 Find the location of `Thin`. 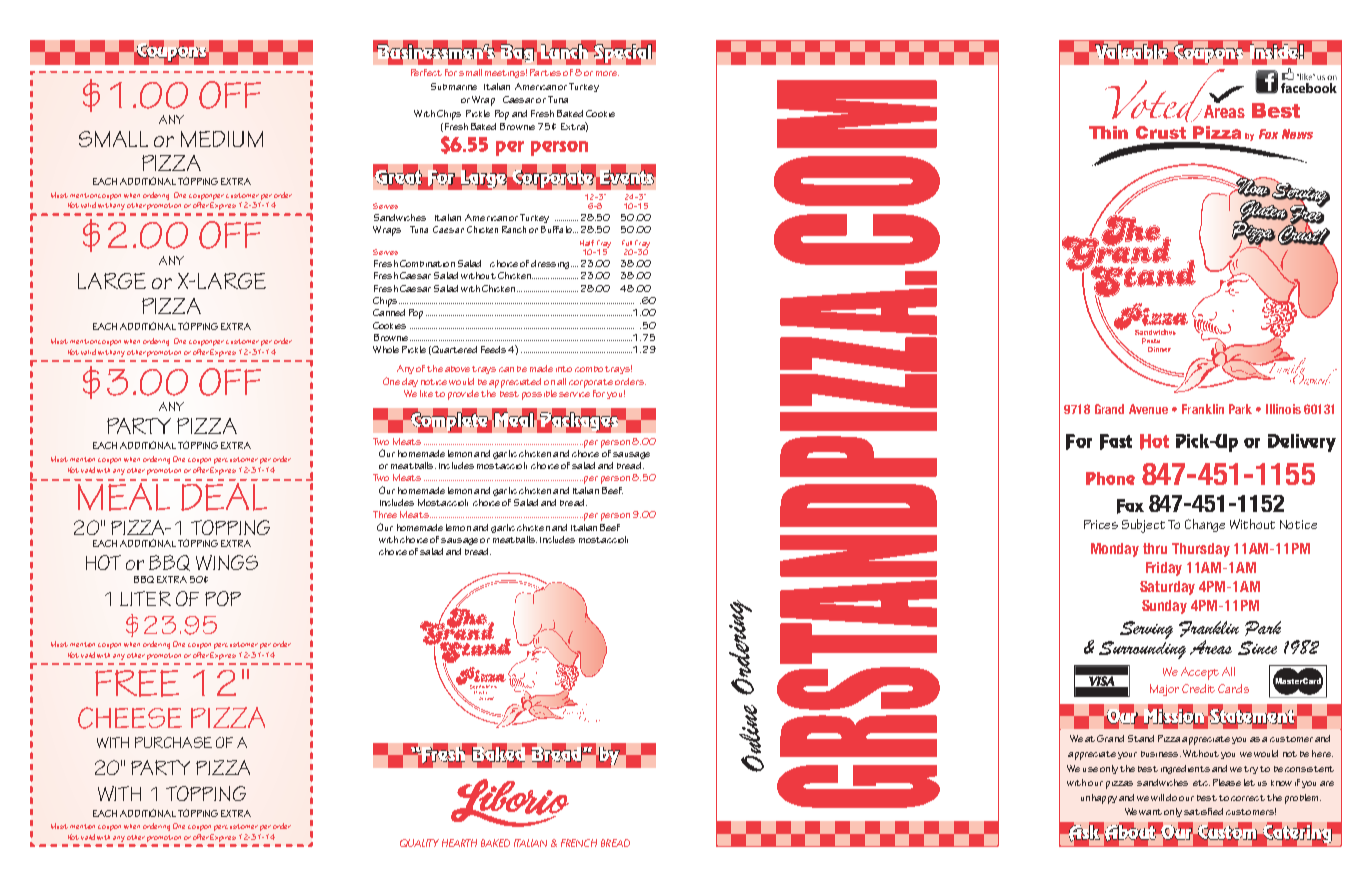

Thin is located at coordinates (1108, 132).
